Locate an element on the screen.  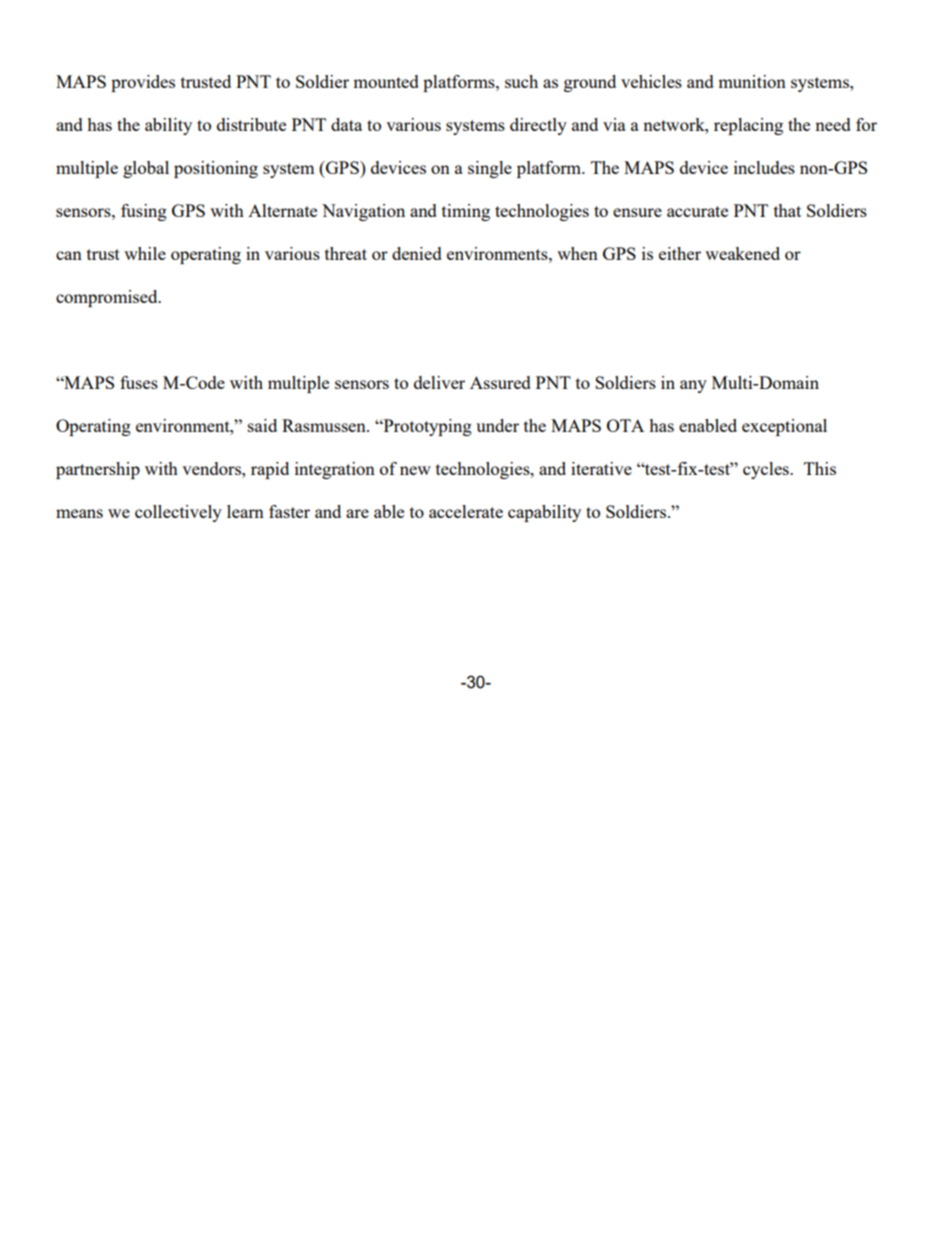
provides is located at coordinates (143, 83).
